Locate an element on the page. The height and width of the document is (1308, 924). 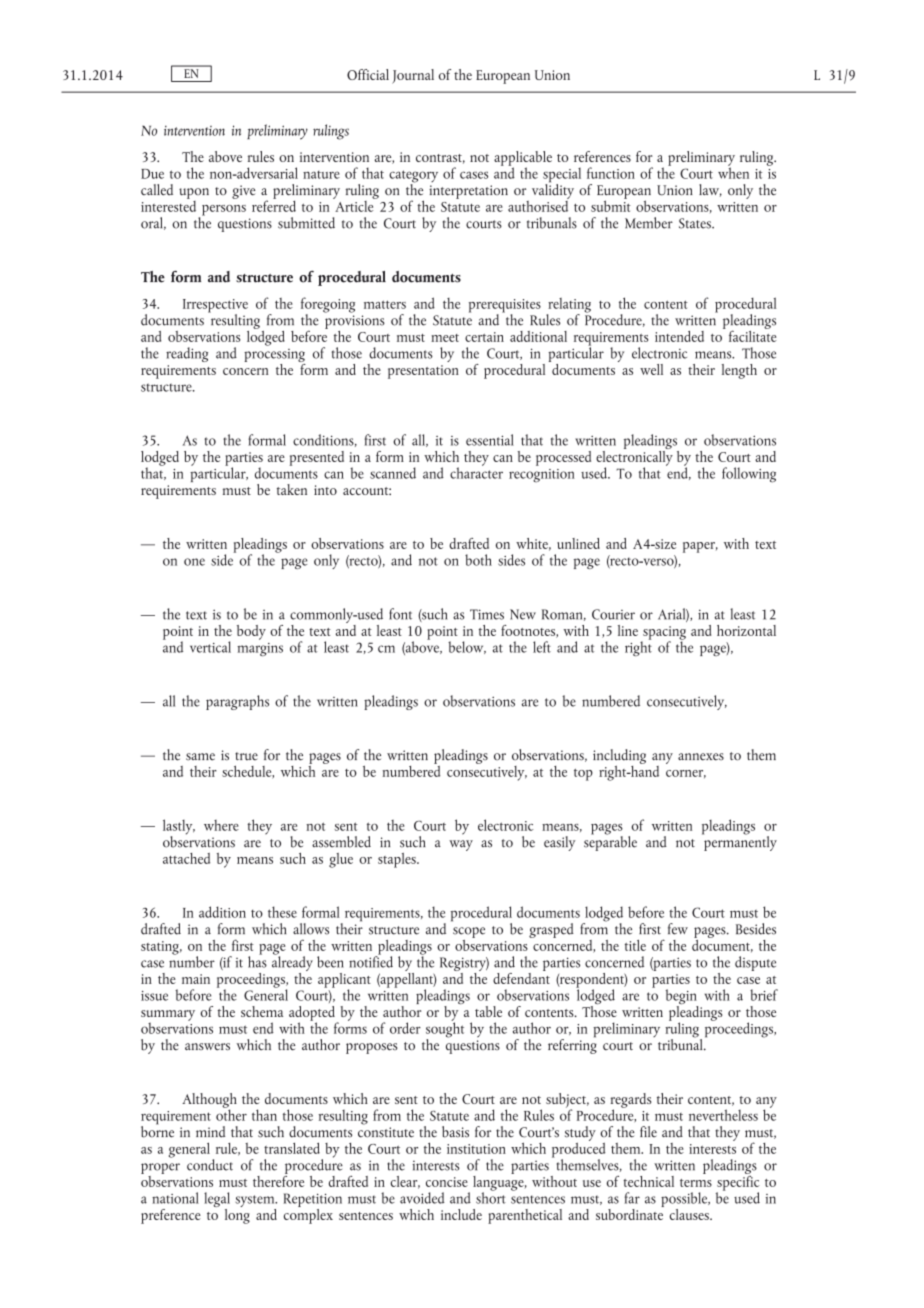
permanently is located at coordinates (739, 842).
